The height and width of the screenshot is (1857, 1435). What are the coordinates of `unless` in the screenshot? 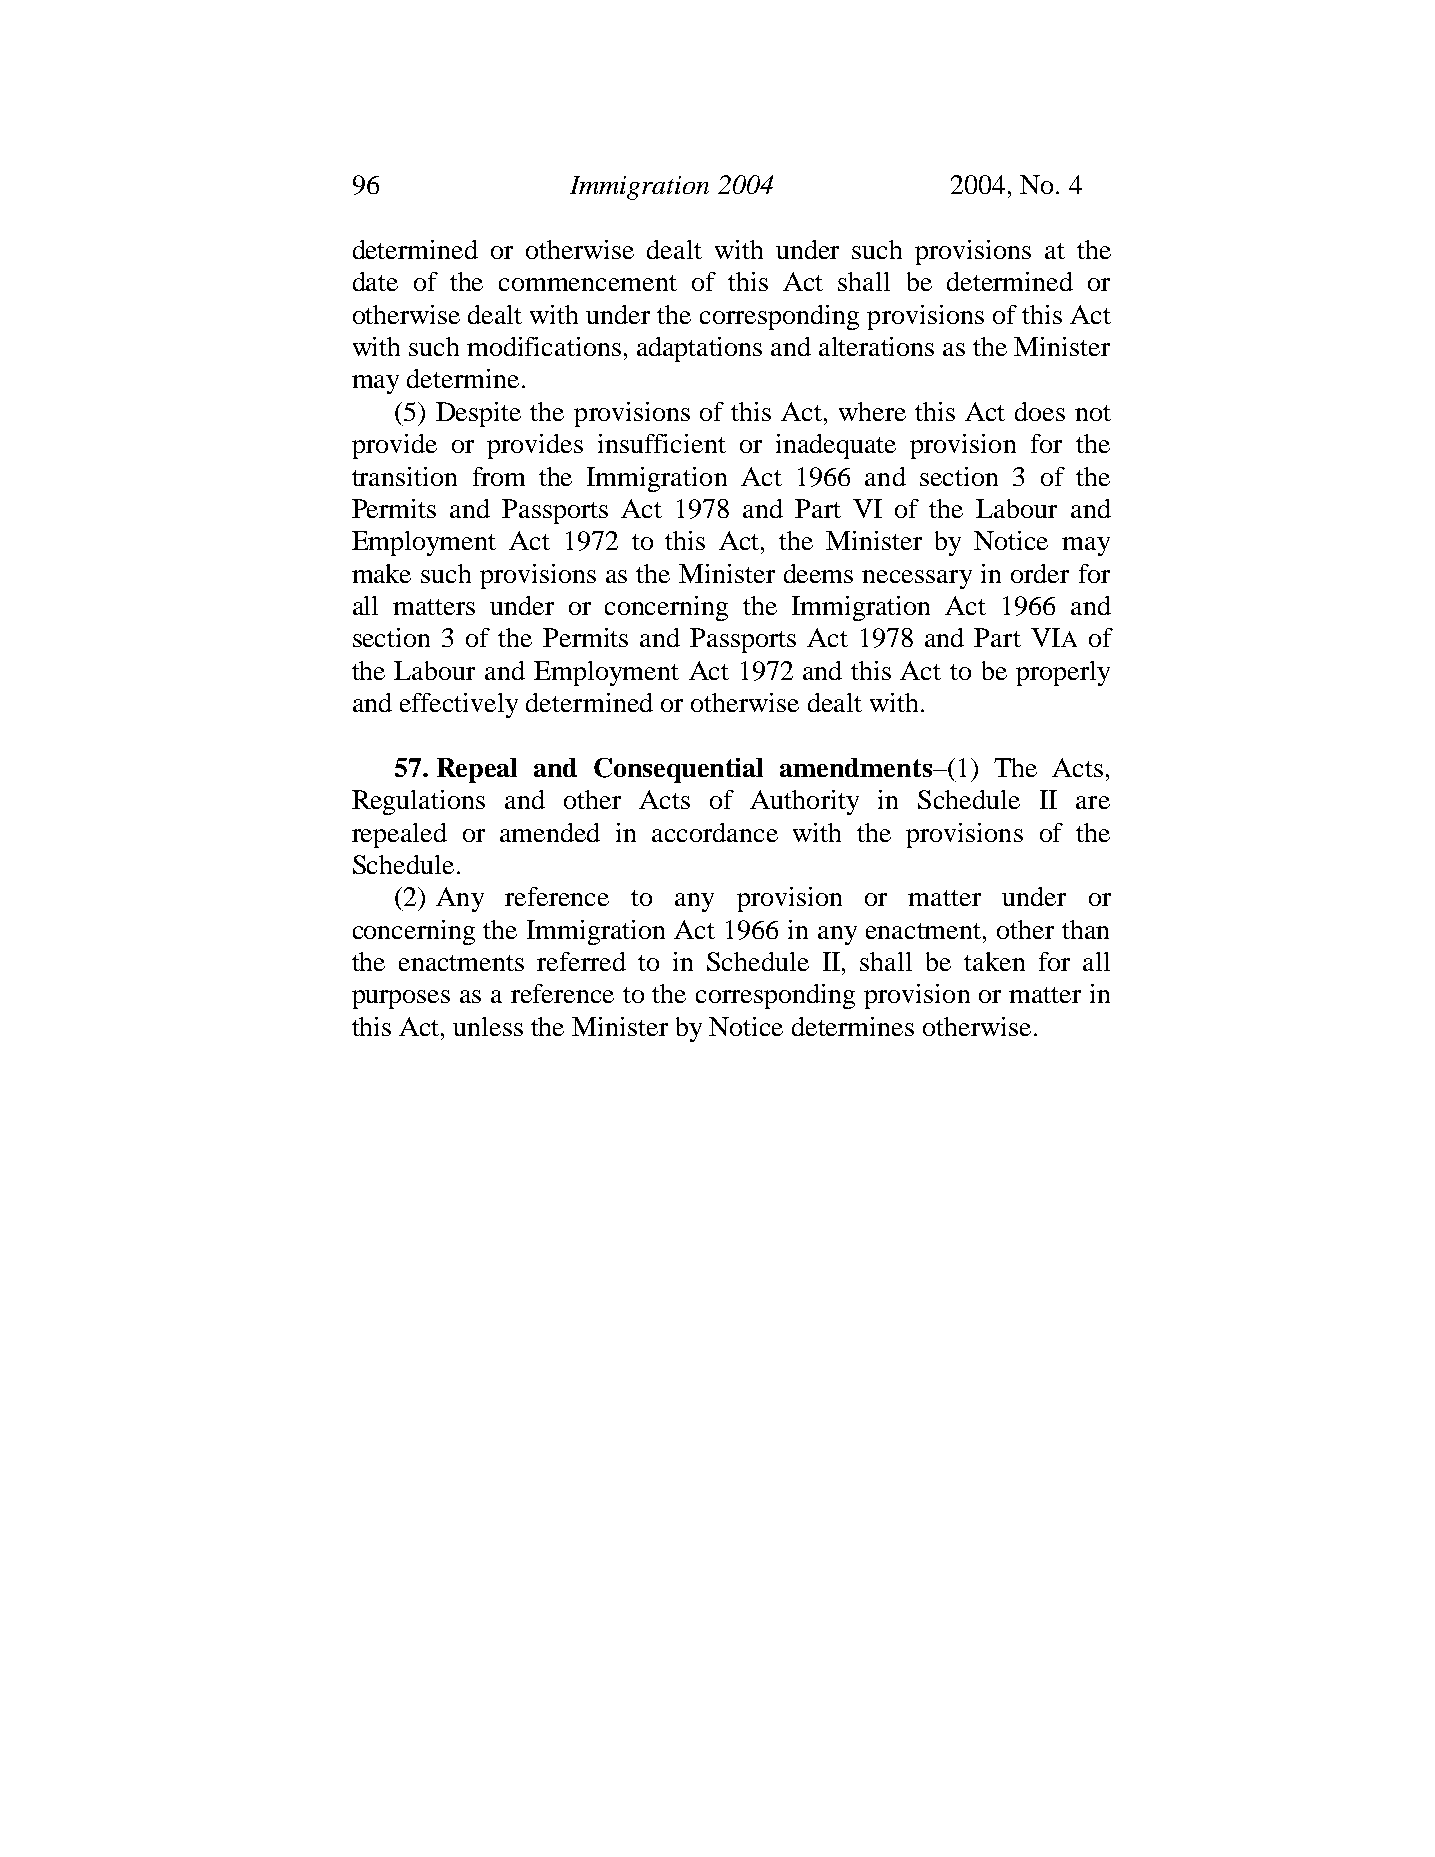 It's located at (488, 1026).
